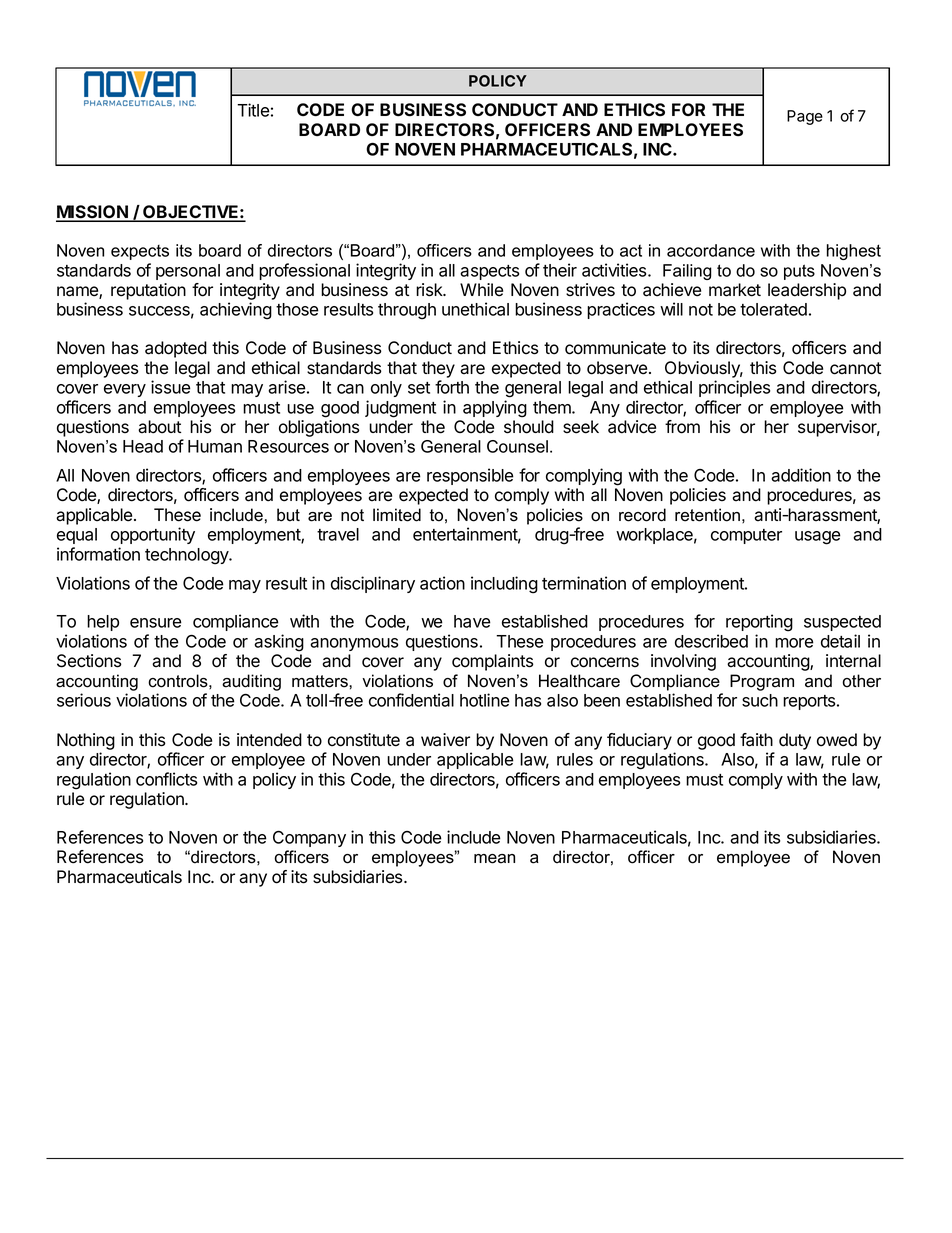 The height and width of the page is (1233, 952). What do you see at coordinates (166, 779) in the page?
I see `conflicts` at bounding box center [166, 779].
